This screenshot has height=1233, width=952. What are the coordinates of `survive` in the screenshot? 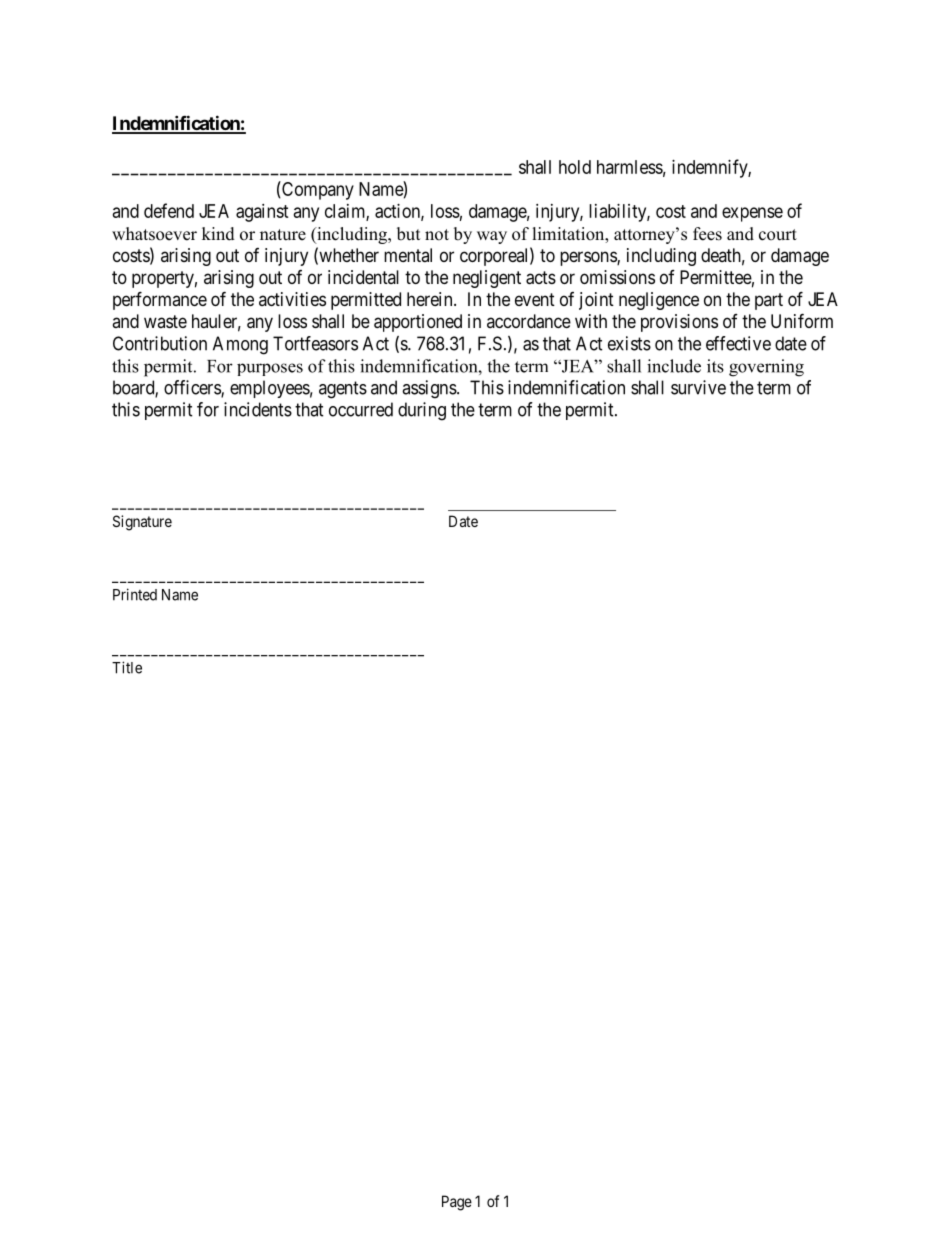 It's located at (698, 387).
